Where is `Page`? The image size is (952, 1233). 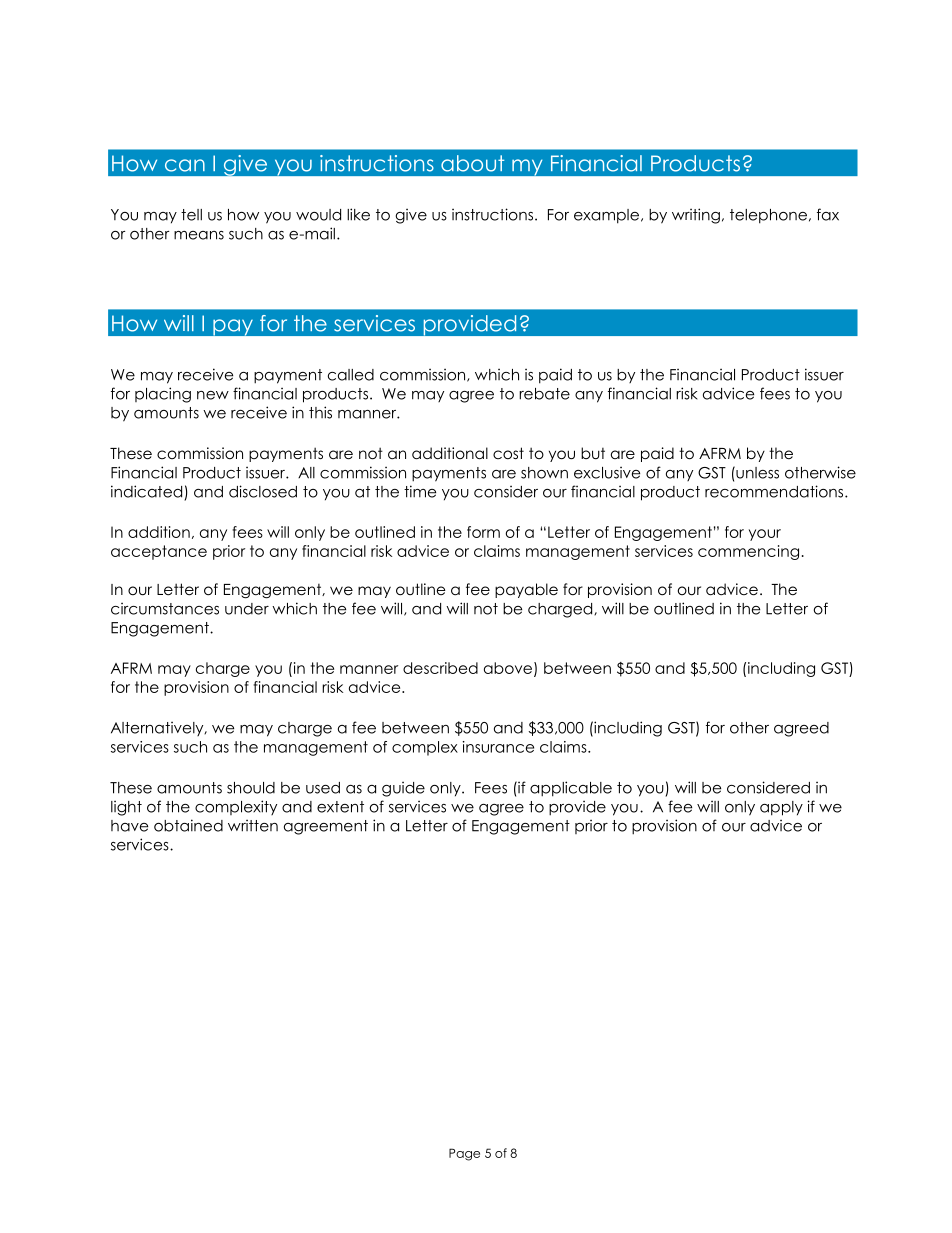 Page is located at coordinates (464, 1154).
